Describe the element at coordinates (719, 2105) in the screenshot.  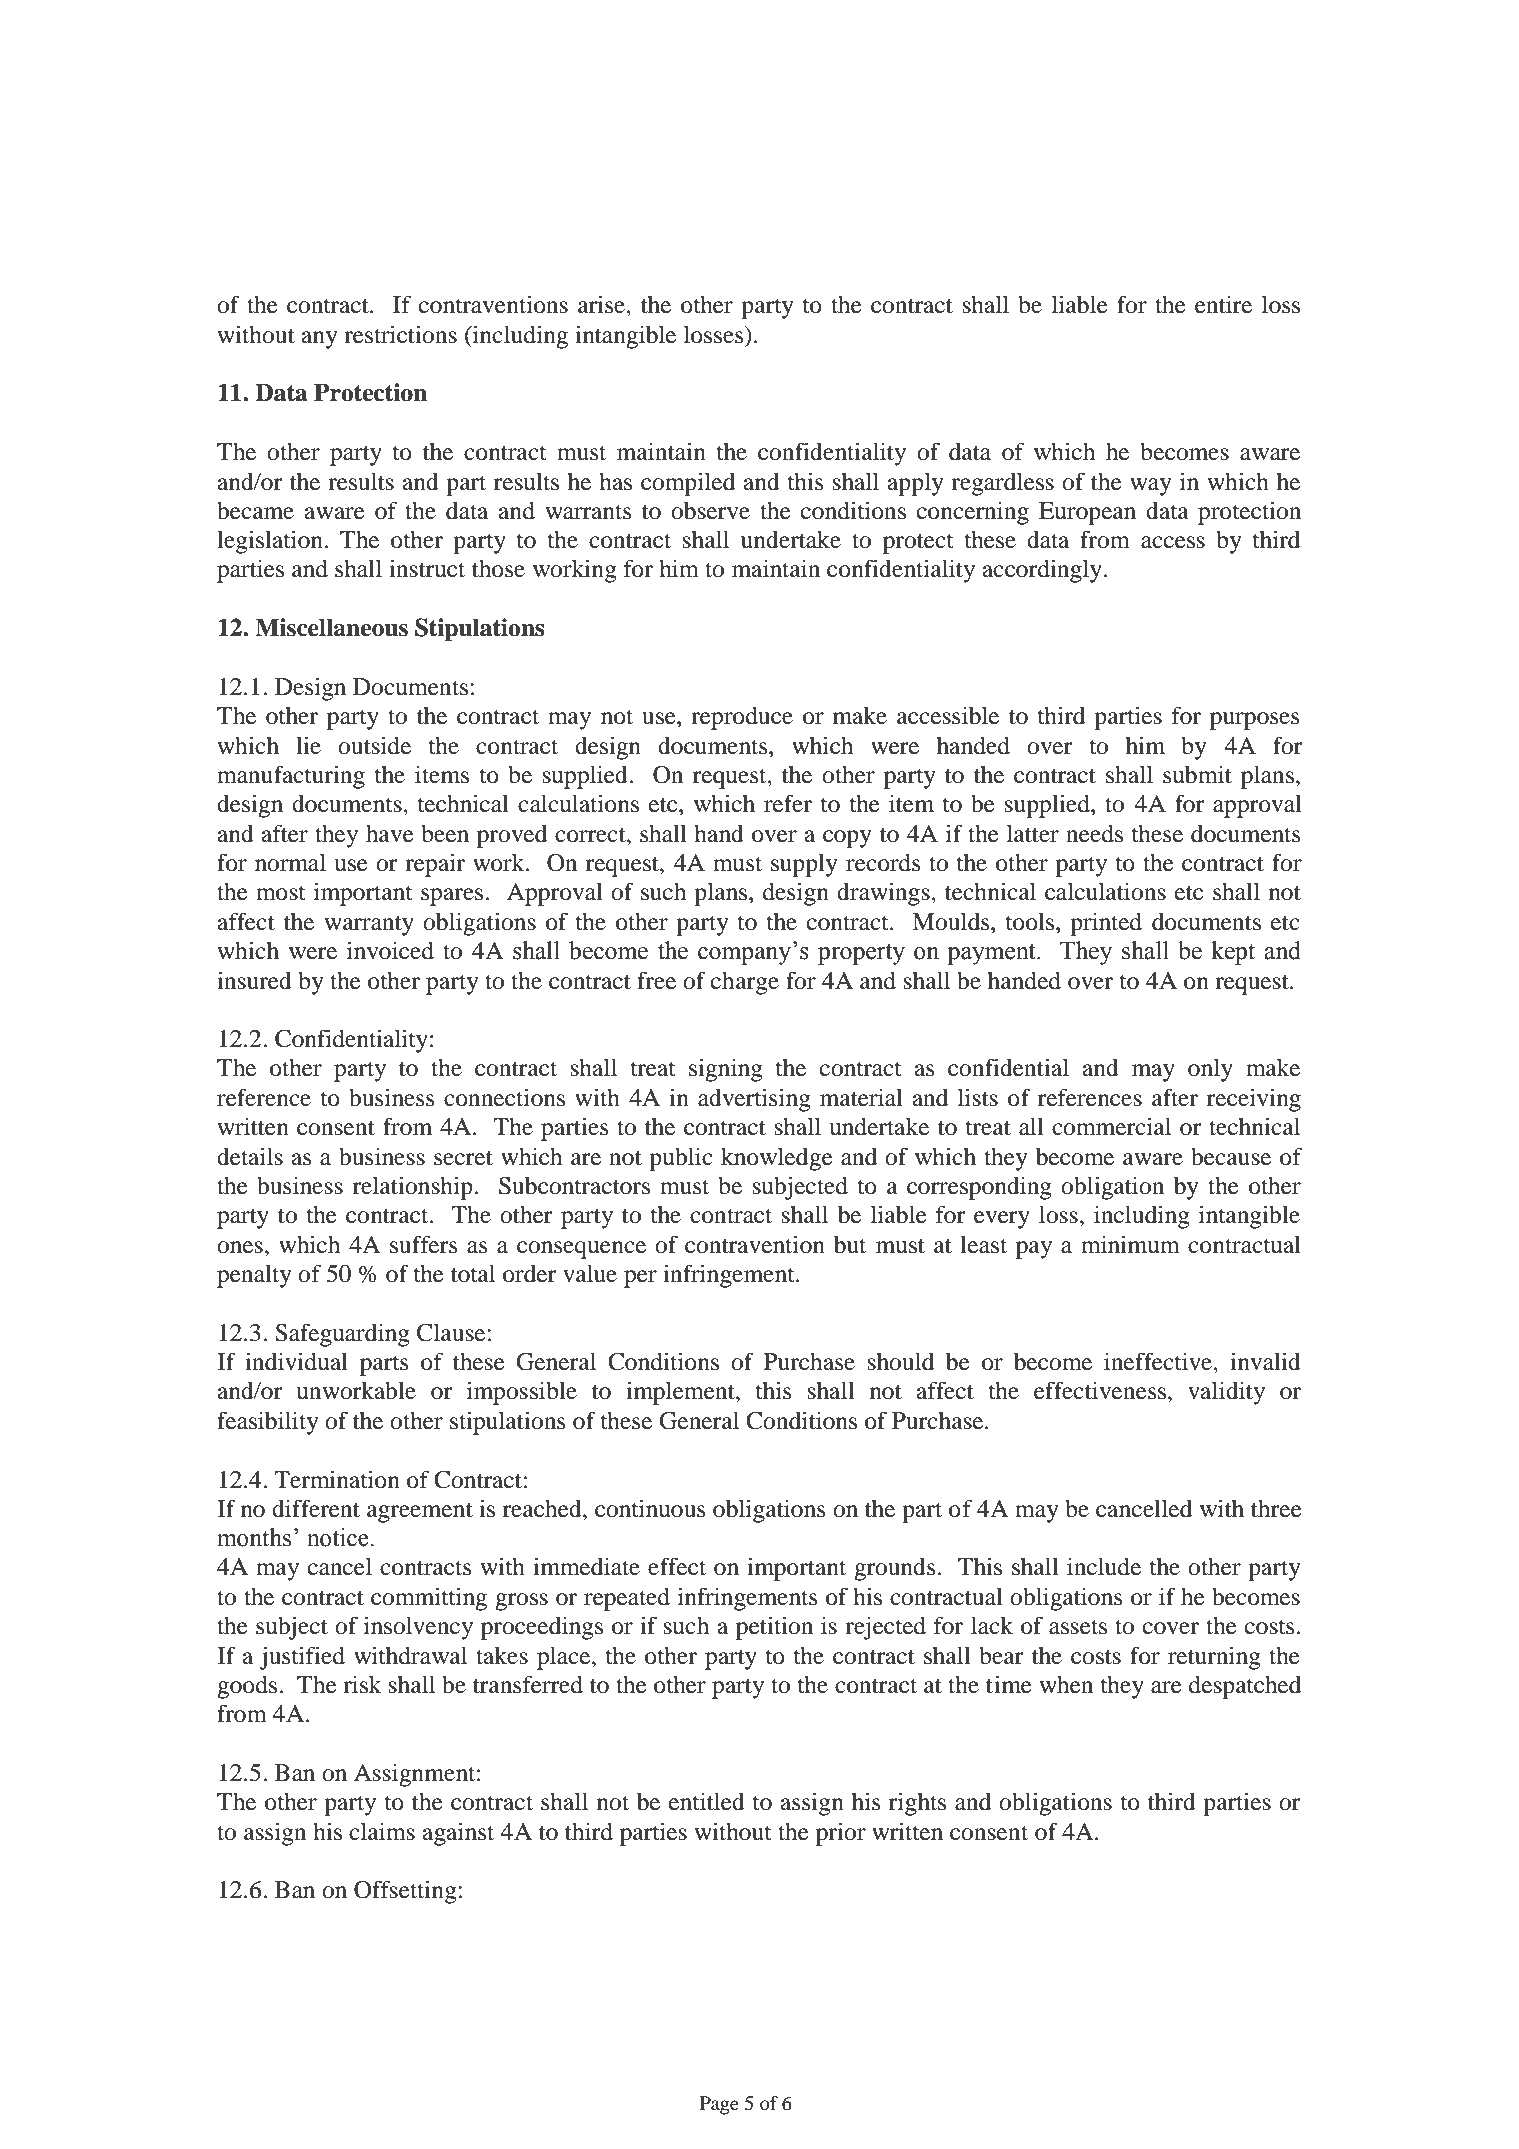
I see `Page` at that location.
